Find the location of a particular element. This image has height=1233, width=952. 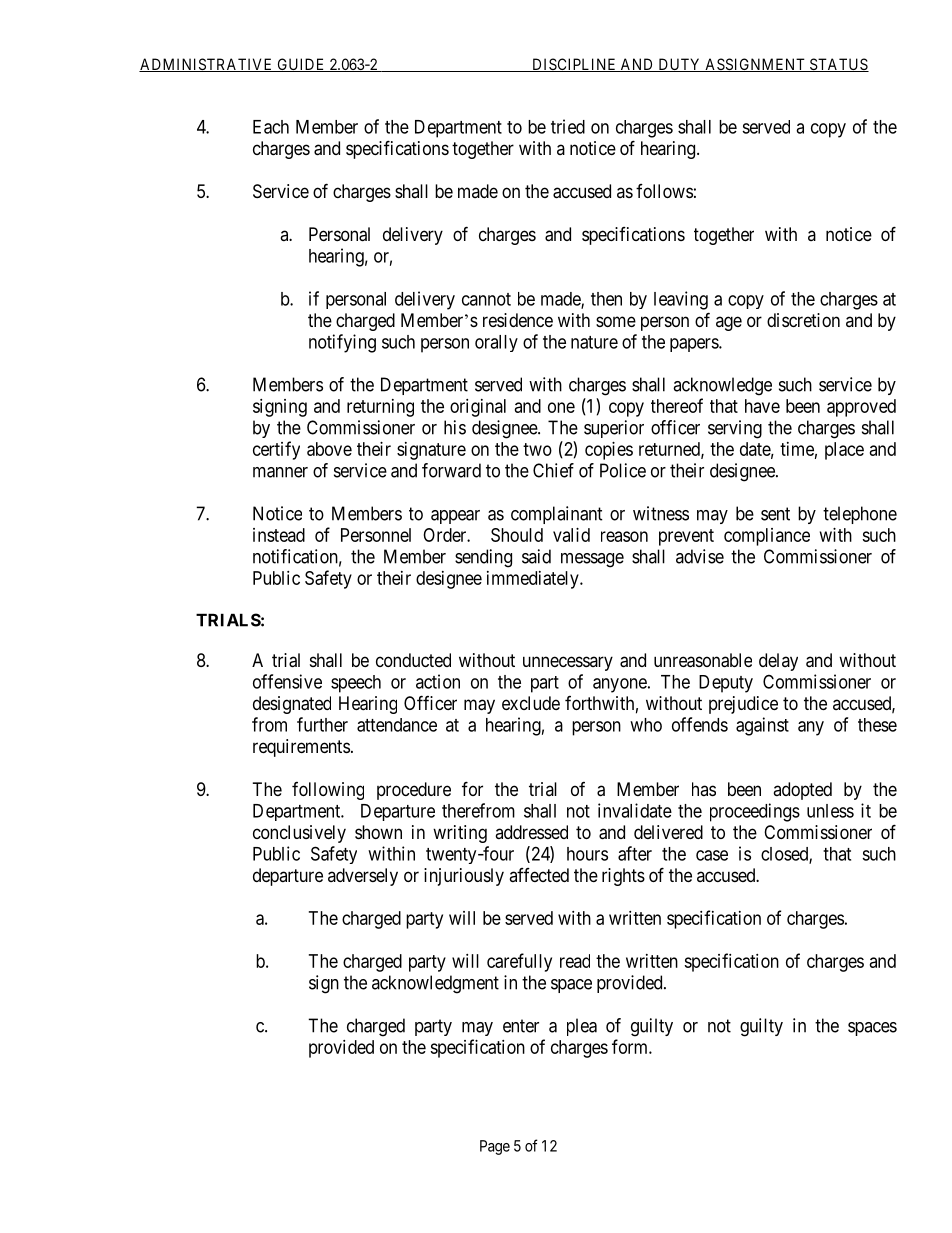

Page is located at coordinates (495, 1147).
